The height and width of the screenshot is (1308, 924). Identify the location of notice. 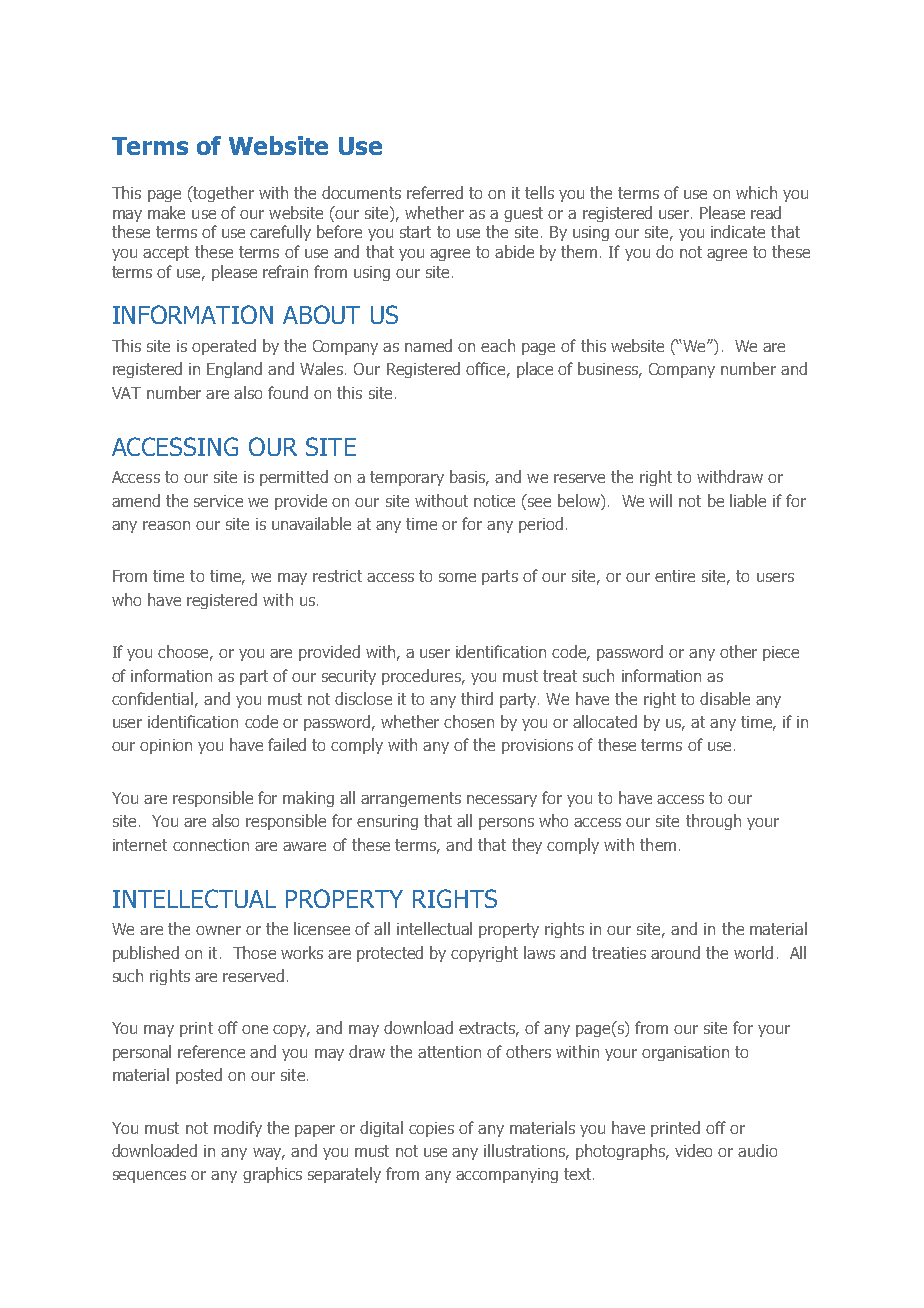
(494, 501).
